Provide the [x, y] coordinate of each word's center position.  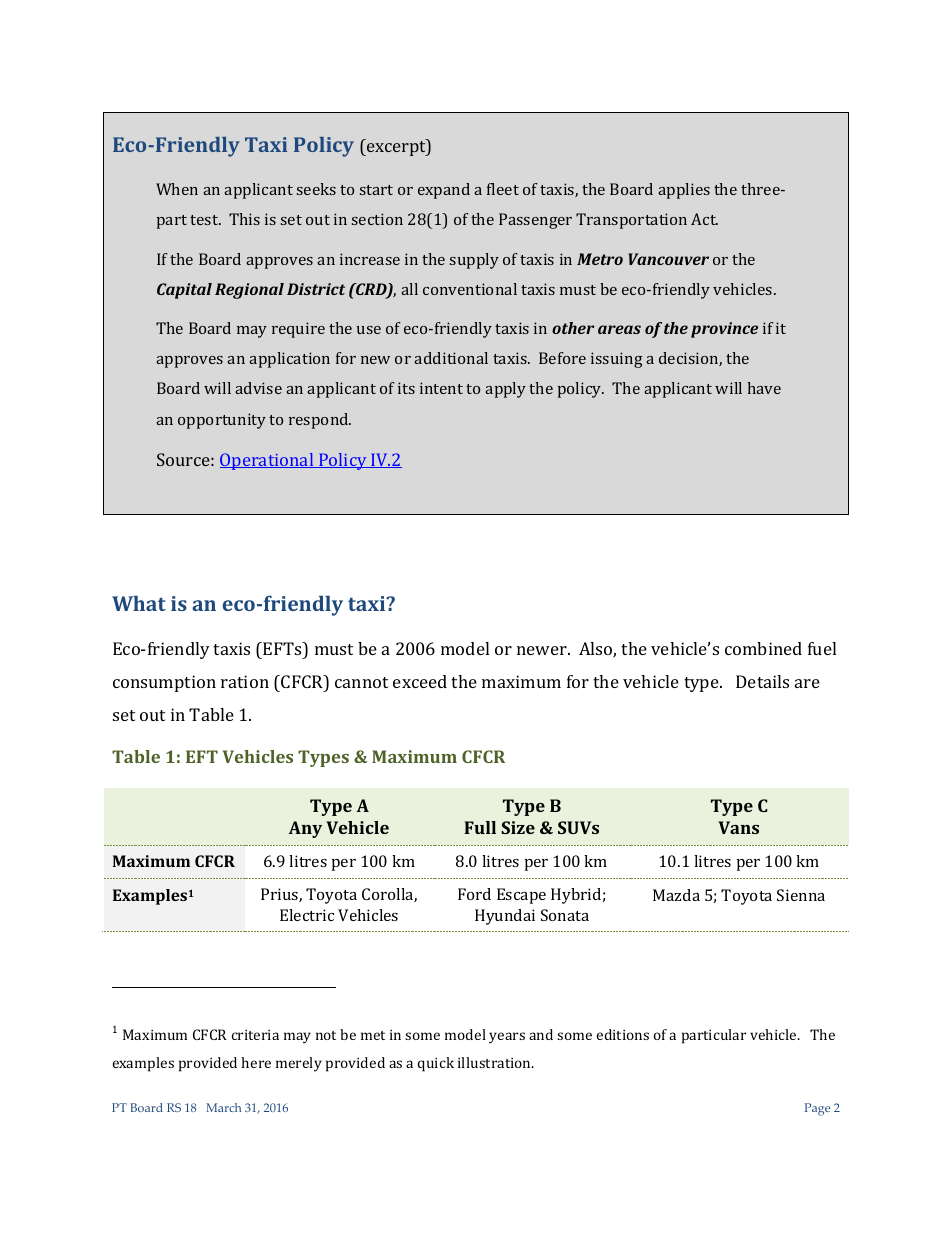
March [223, 1107]
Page [817, 1109]
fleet [503, 189]
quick [435, 1064]
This [244, 219]
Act [704, 219]
